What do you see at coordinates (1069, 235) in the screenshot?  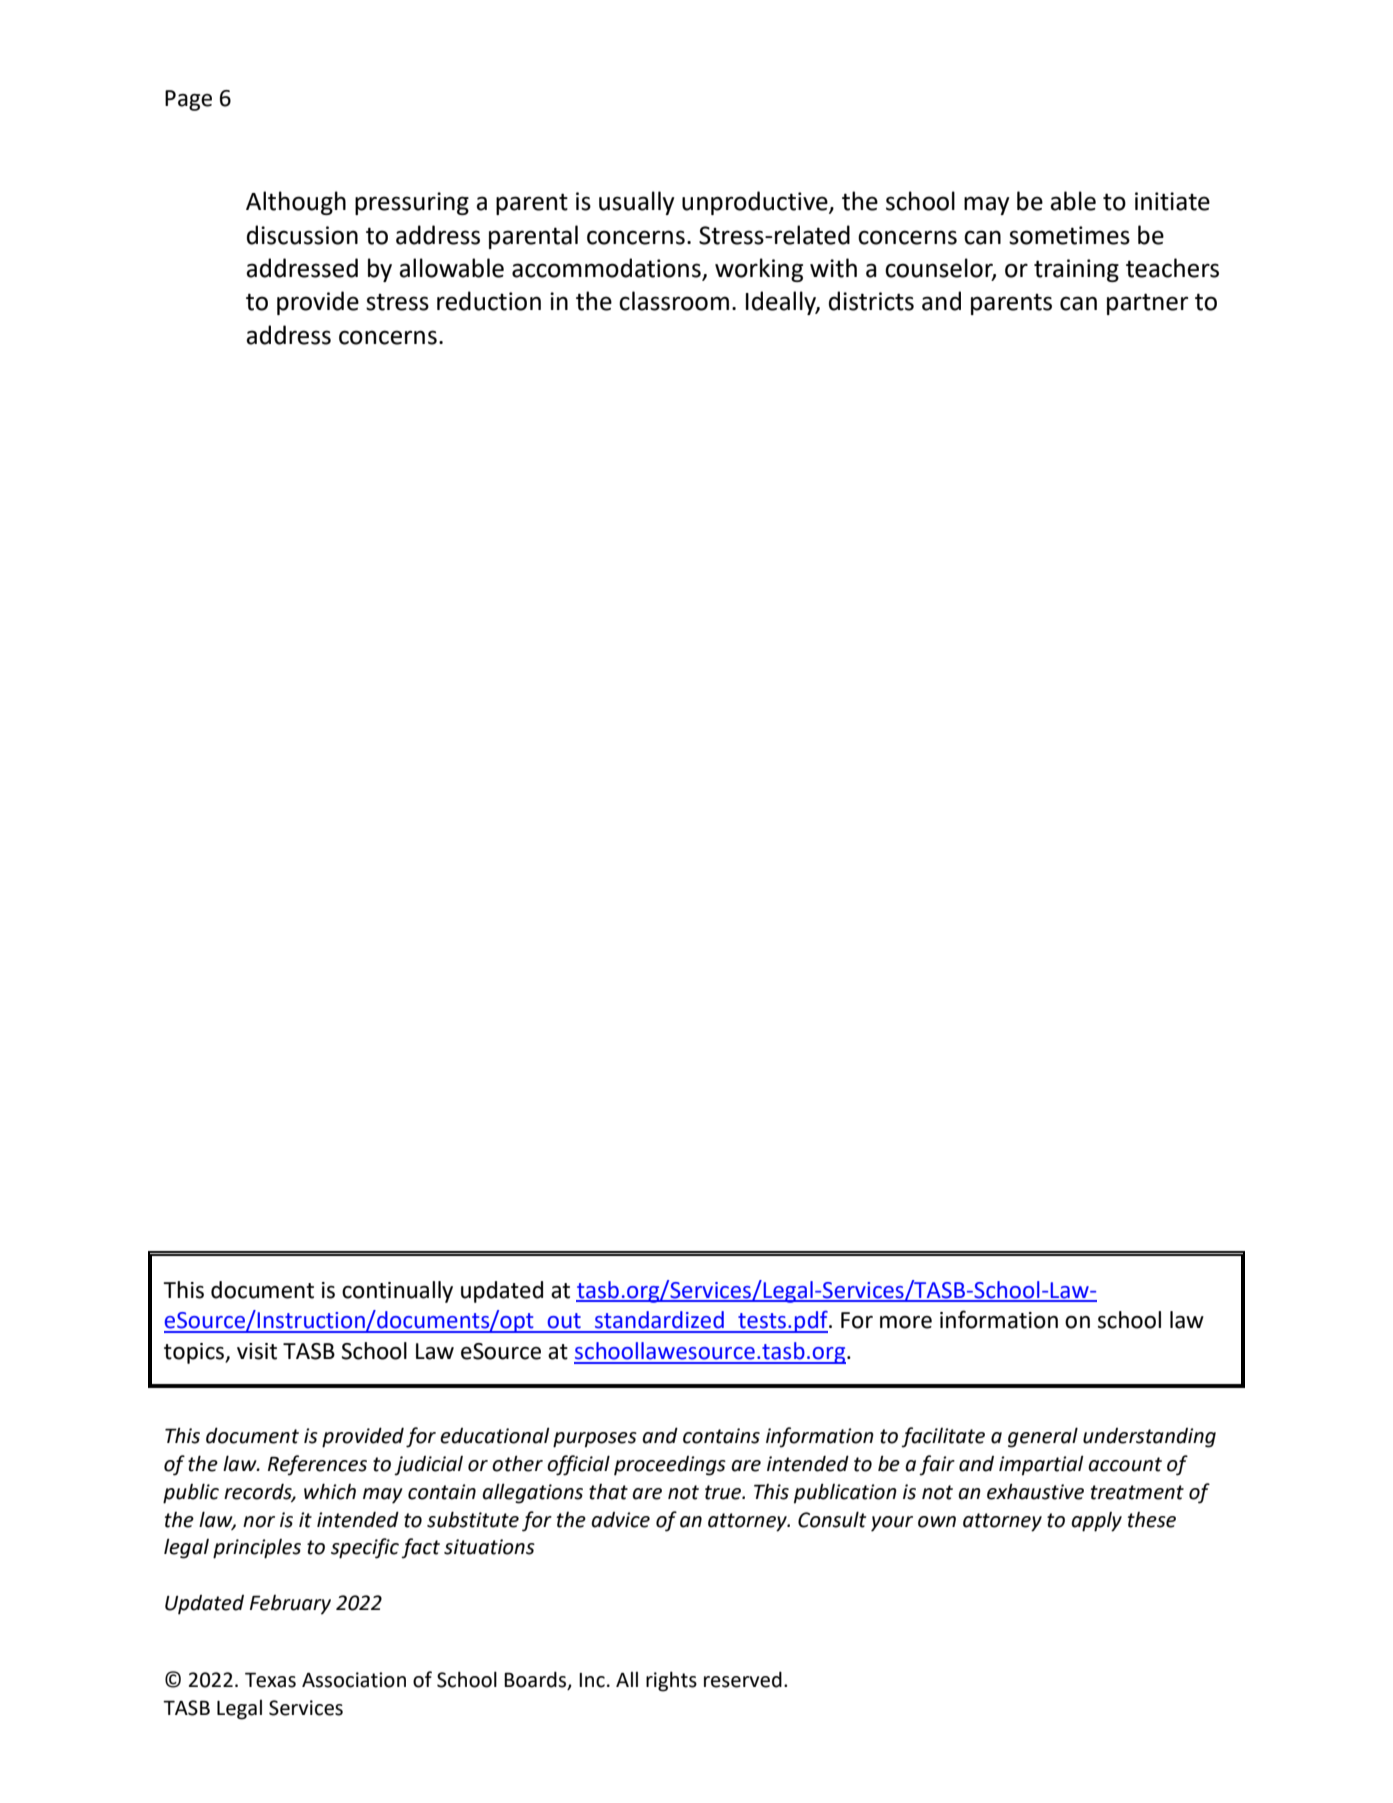 I see `sometimes` at bounding box center [1069, 235].
